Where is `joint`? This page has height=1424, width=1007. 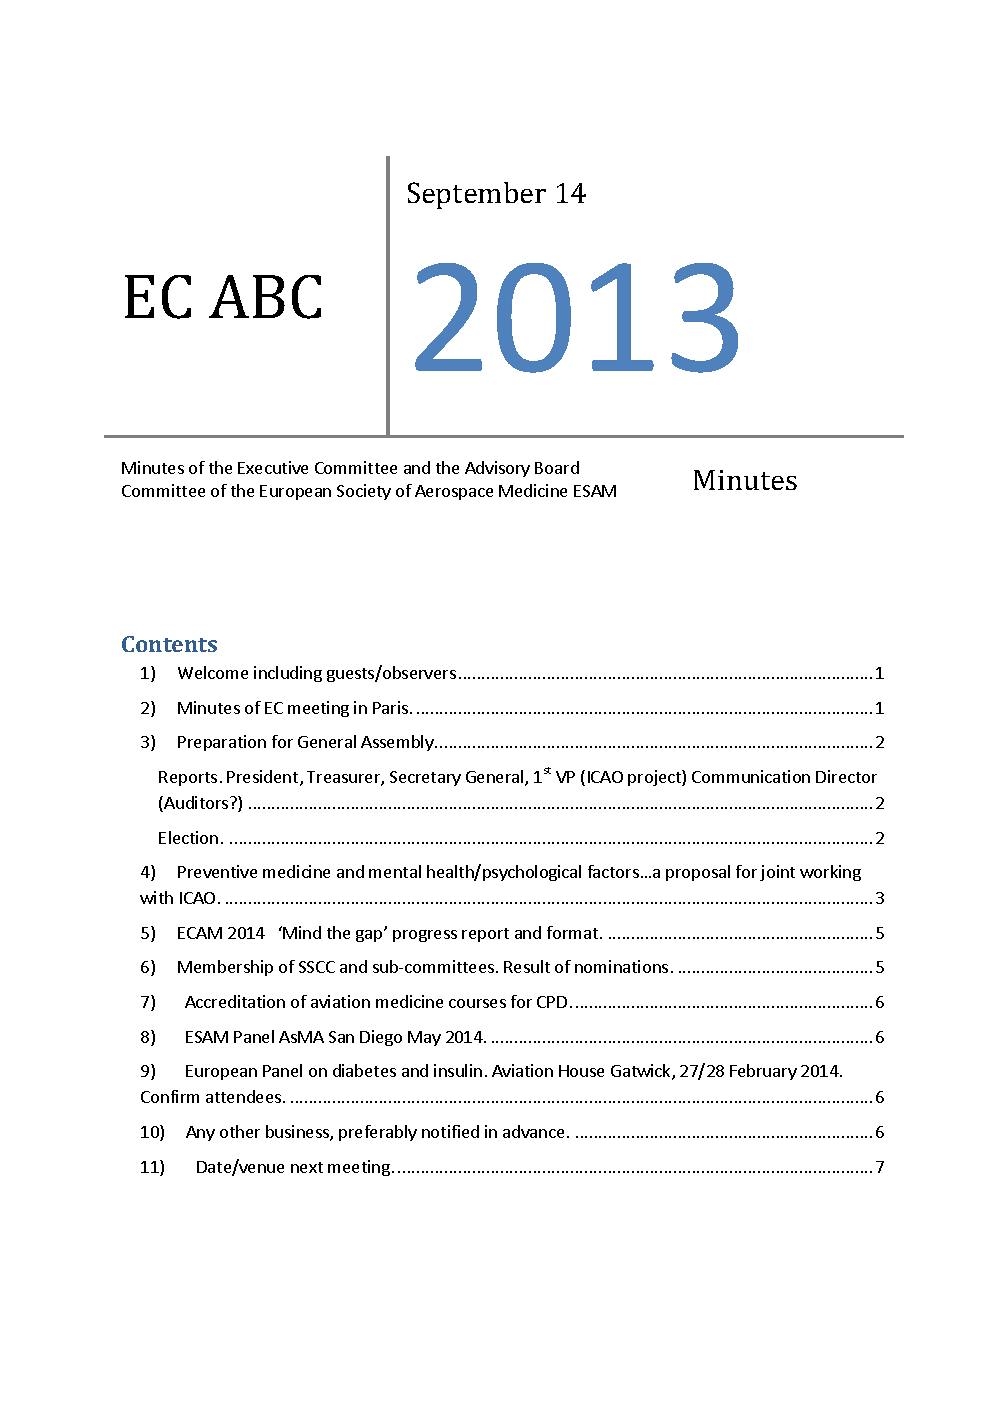 joint is located at coordinates (777, 873).
